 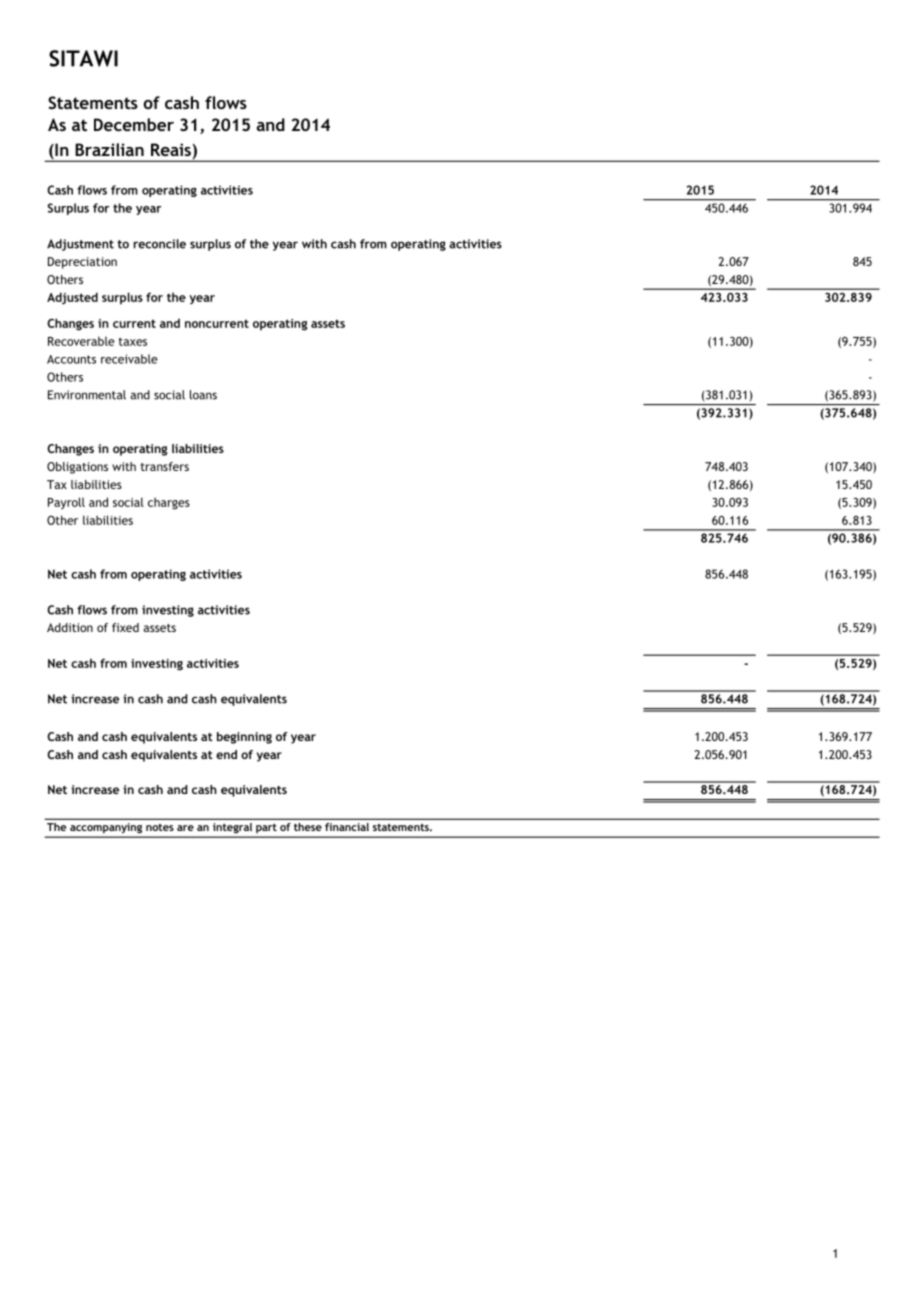 What do you see at coordinates (87, 395) in the screenshot?
I see `Environmental` at bounding box center [87, 395].
